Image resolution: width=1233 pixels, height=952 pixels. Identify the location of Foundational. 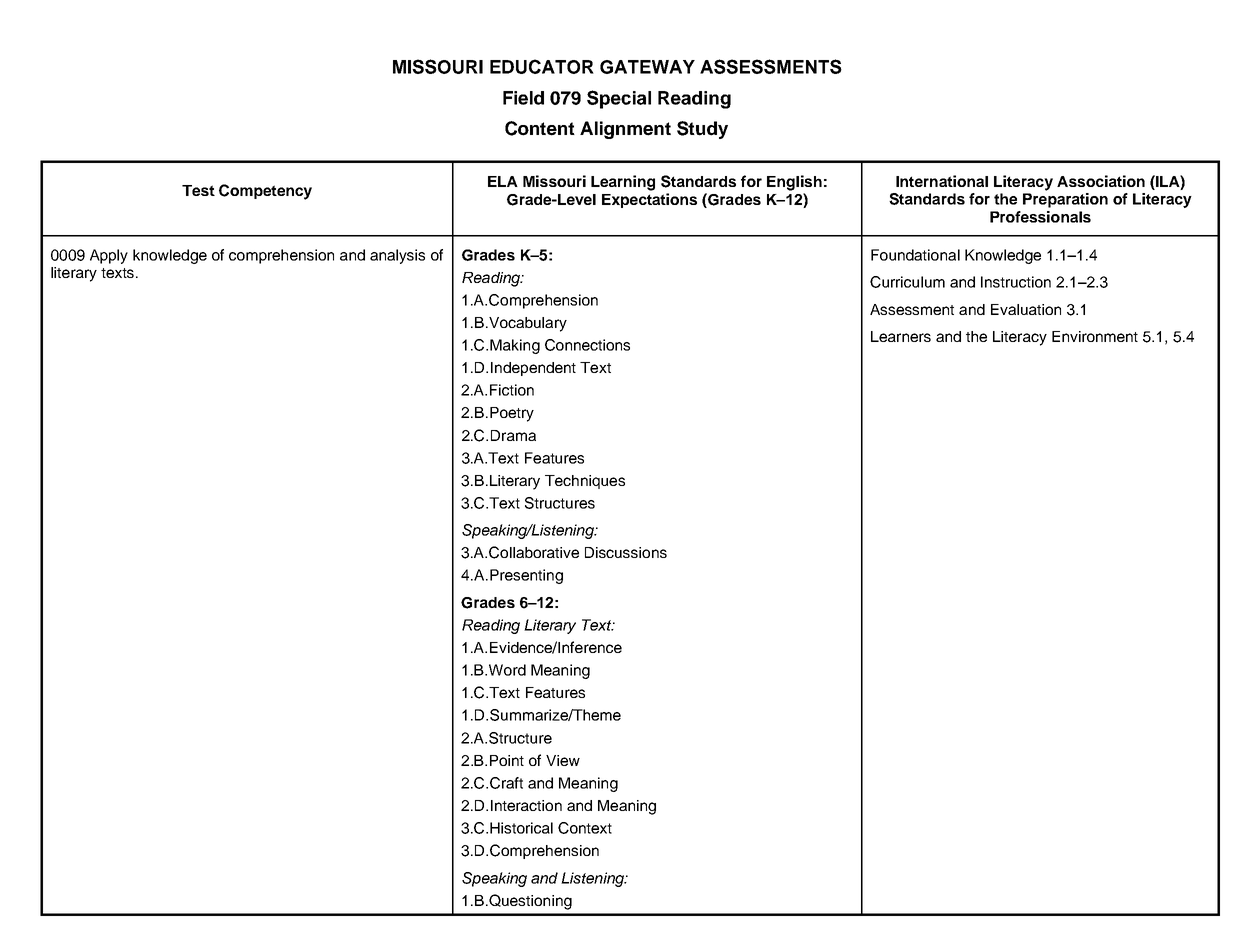
(915, 255).
